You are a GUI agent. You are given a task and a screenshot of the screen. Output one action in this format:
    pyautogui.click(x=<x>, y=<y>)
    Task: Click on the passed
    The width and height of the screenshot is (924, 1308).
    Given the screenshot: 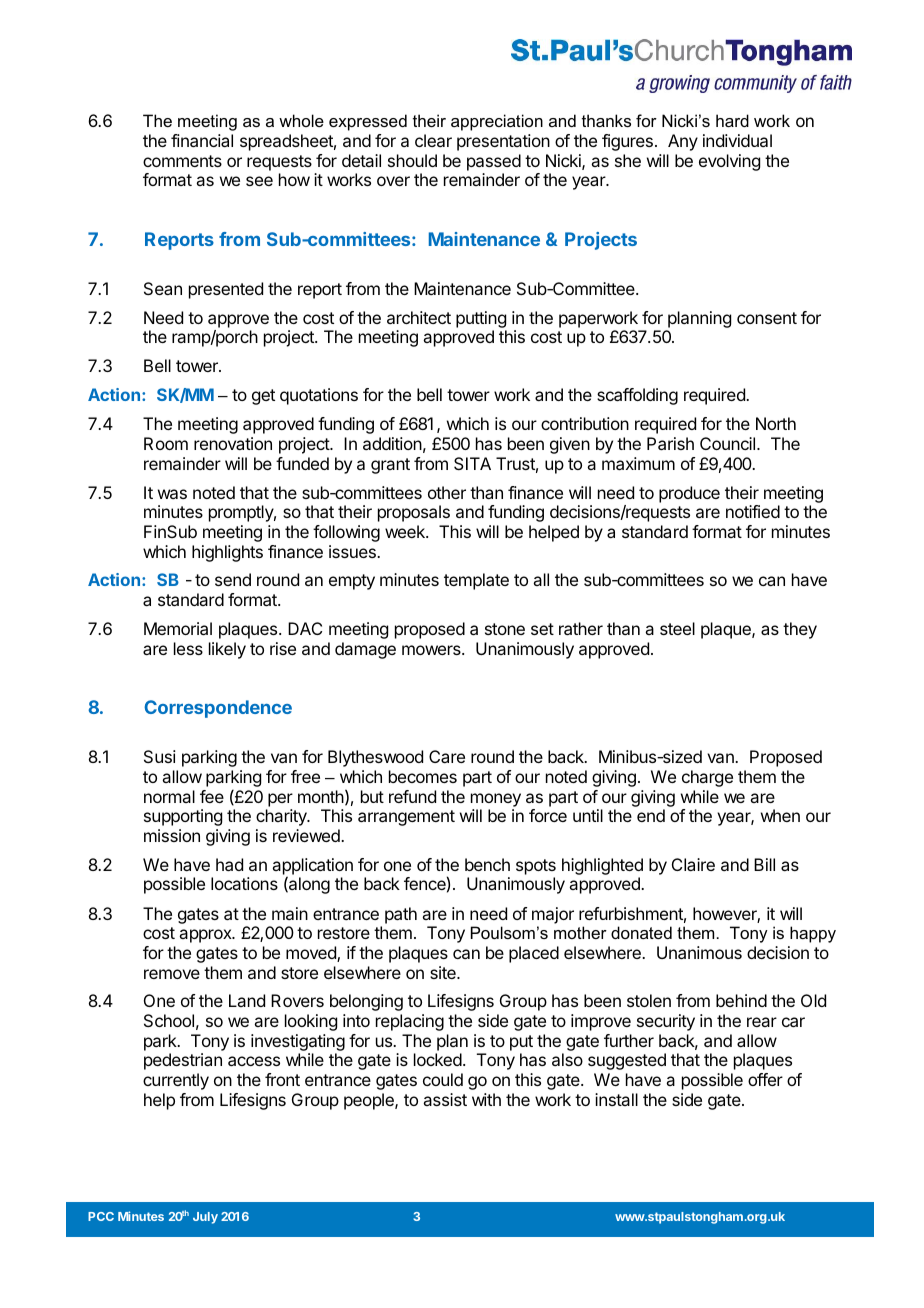 What is the action you would take?
    pyautogui.click(x=494, y=162)
